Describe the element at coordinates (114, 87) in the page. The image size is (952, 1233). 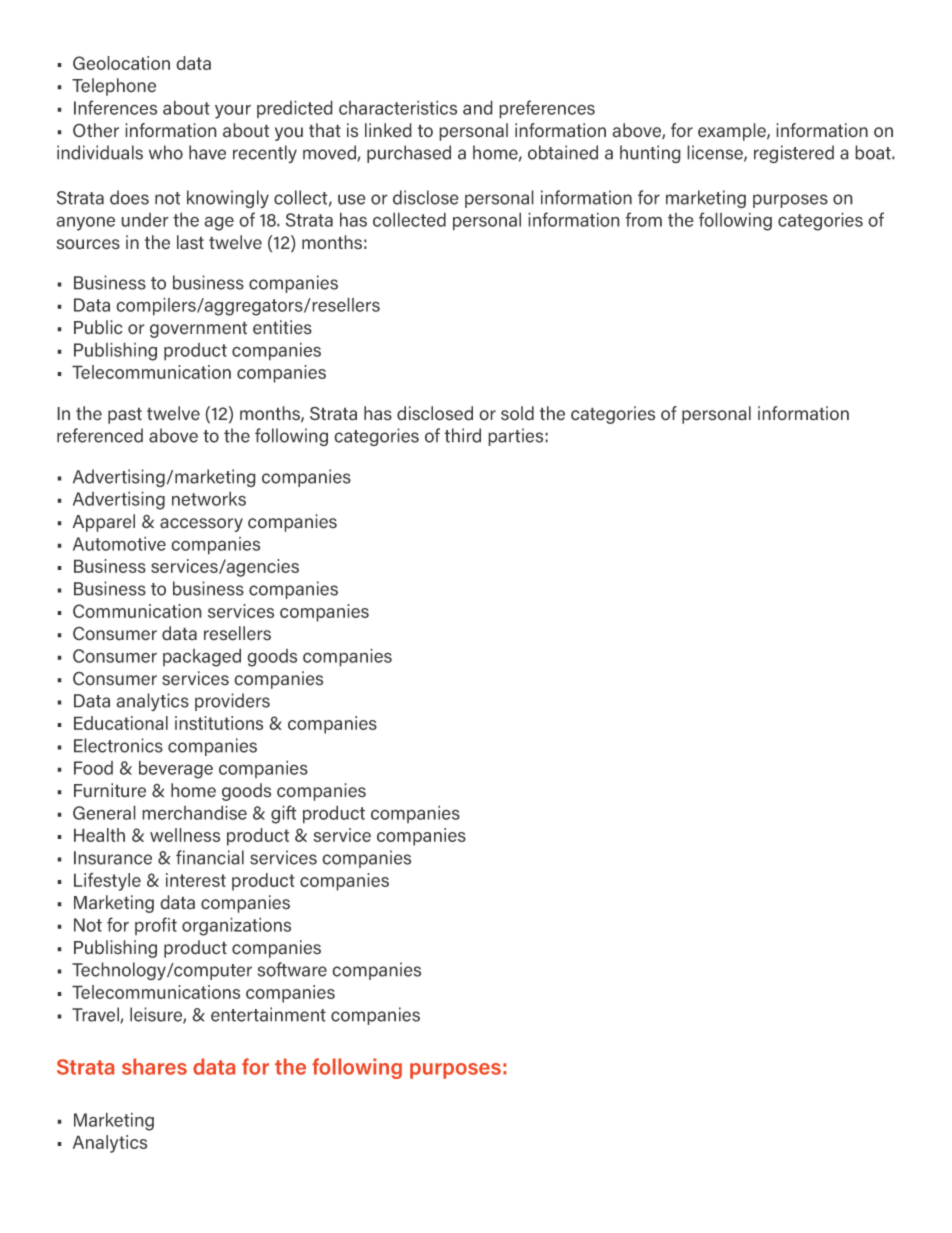
I see `Telephone` at that location.
